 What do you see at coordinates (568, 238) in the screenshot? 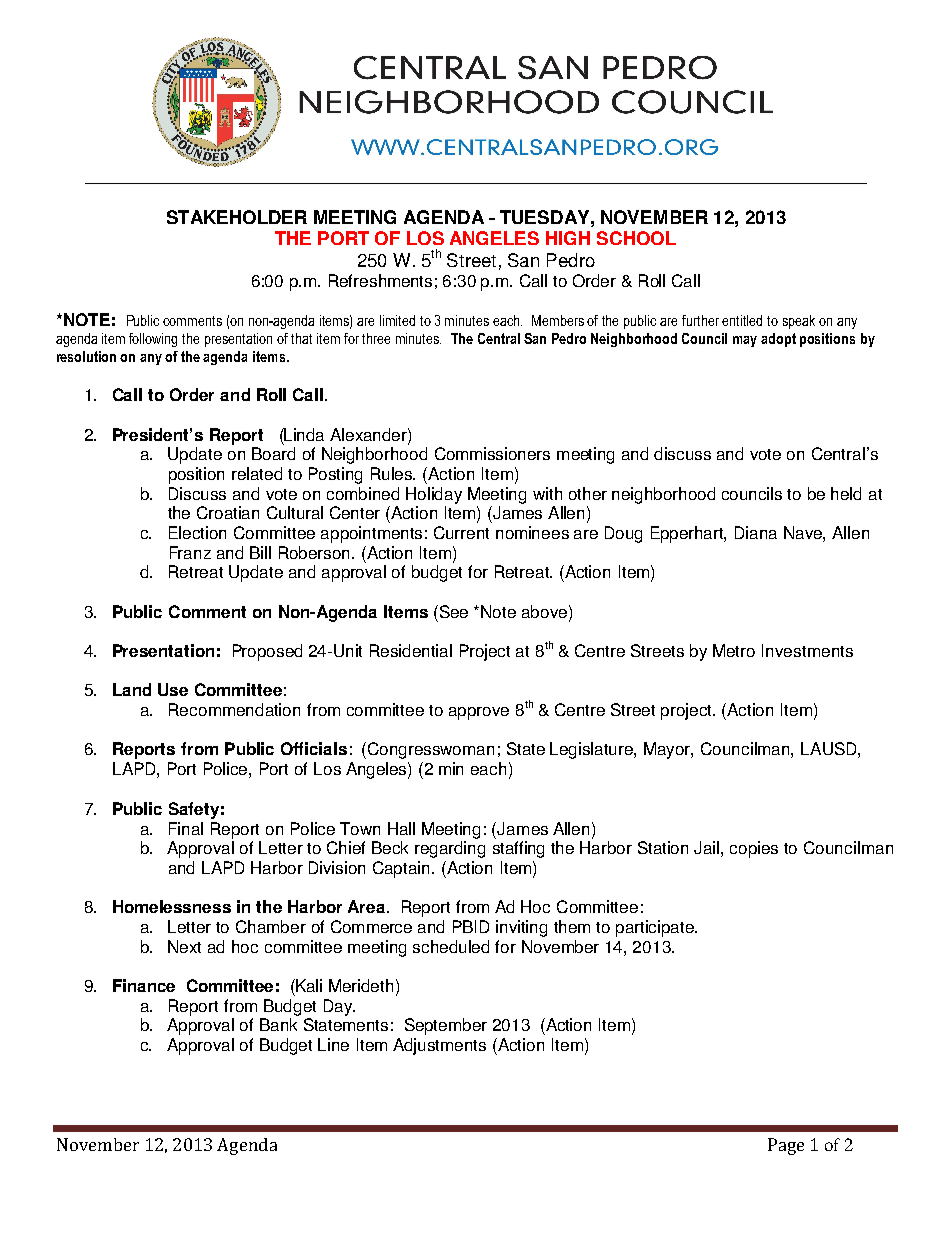
I see `HIGH` at bounding box center [568, 238].
